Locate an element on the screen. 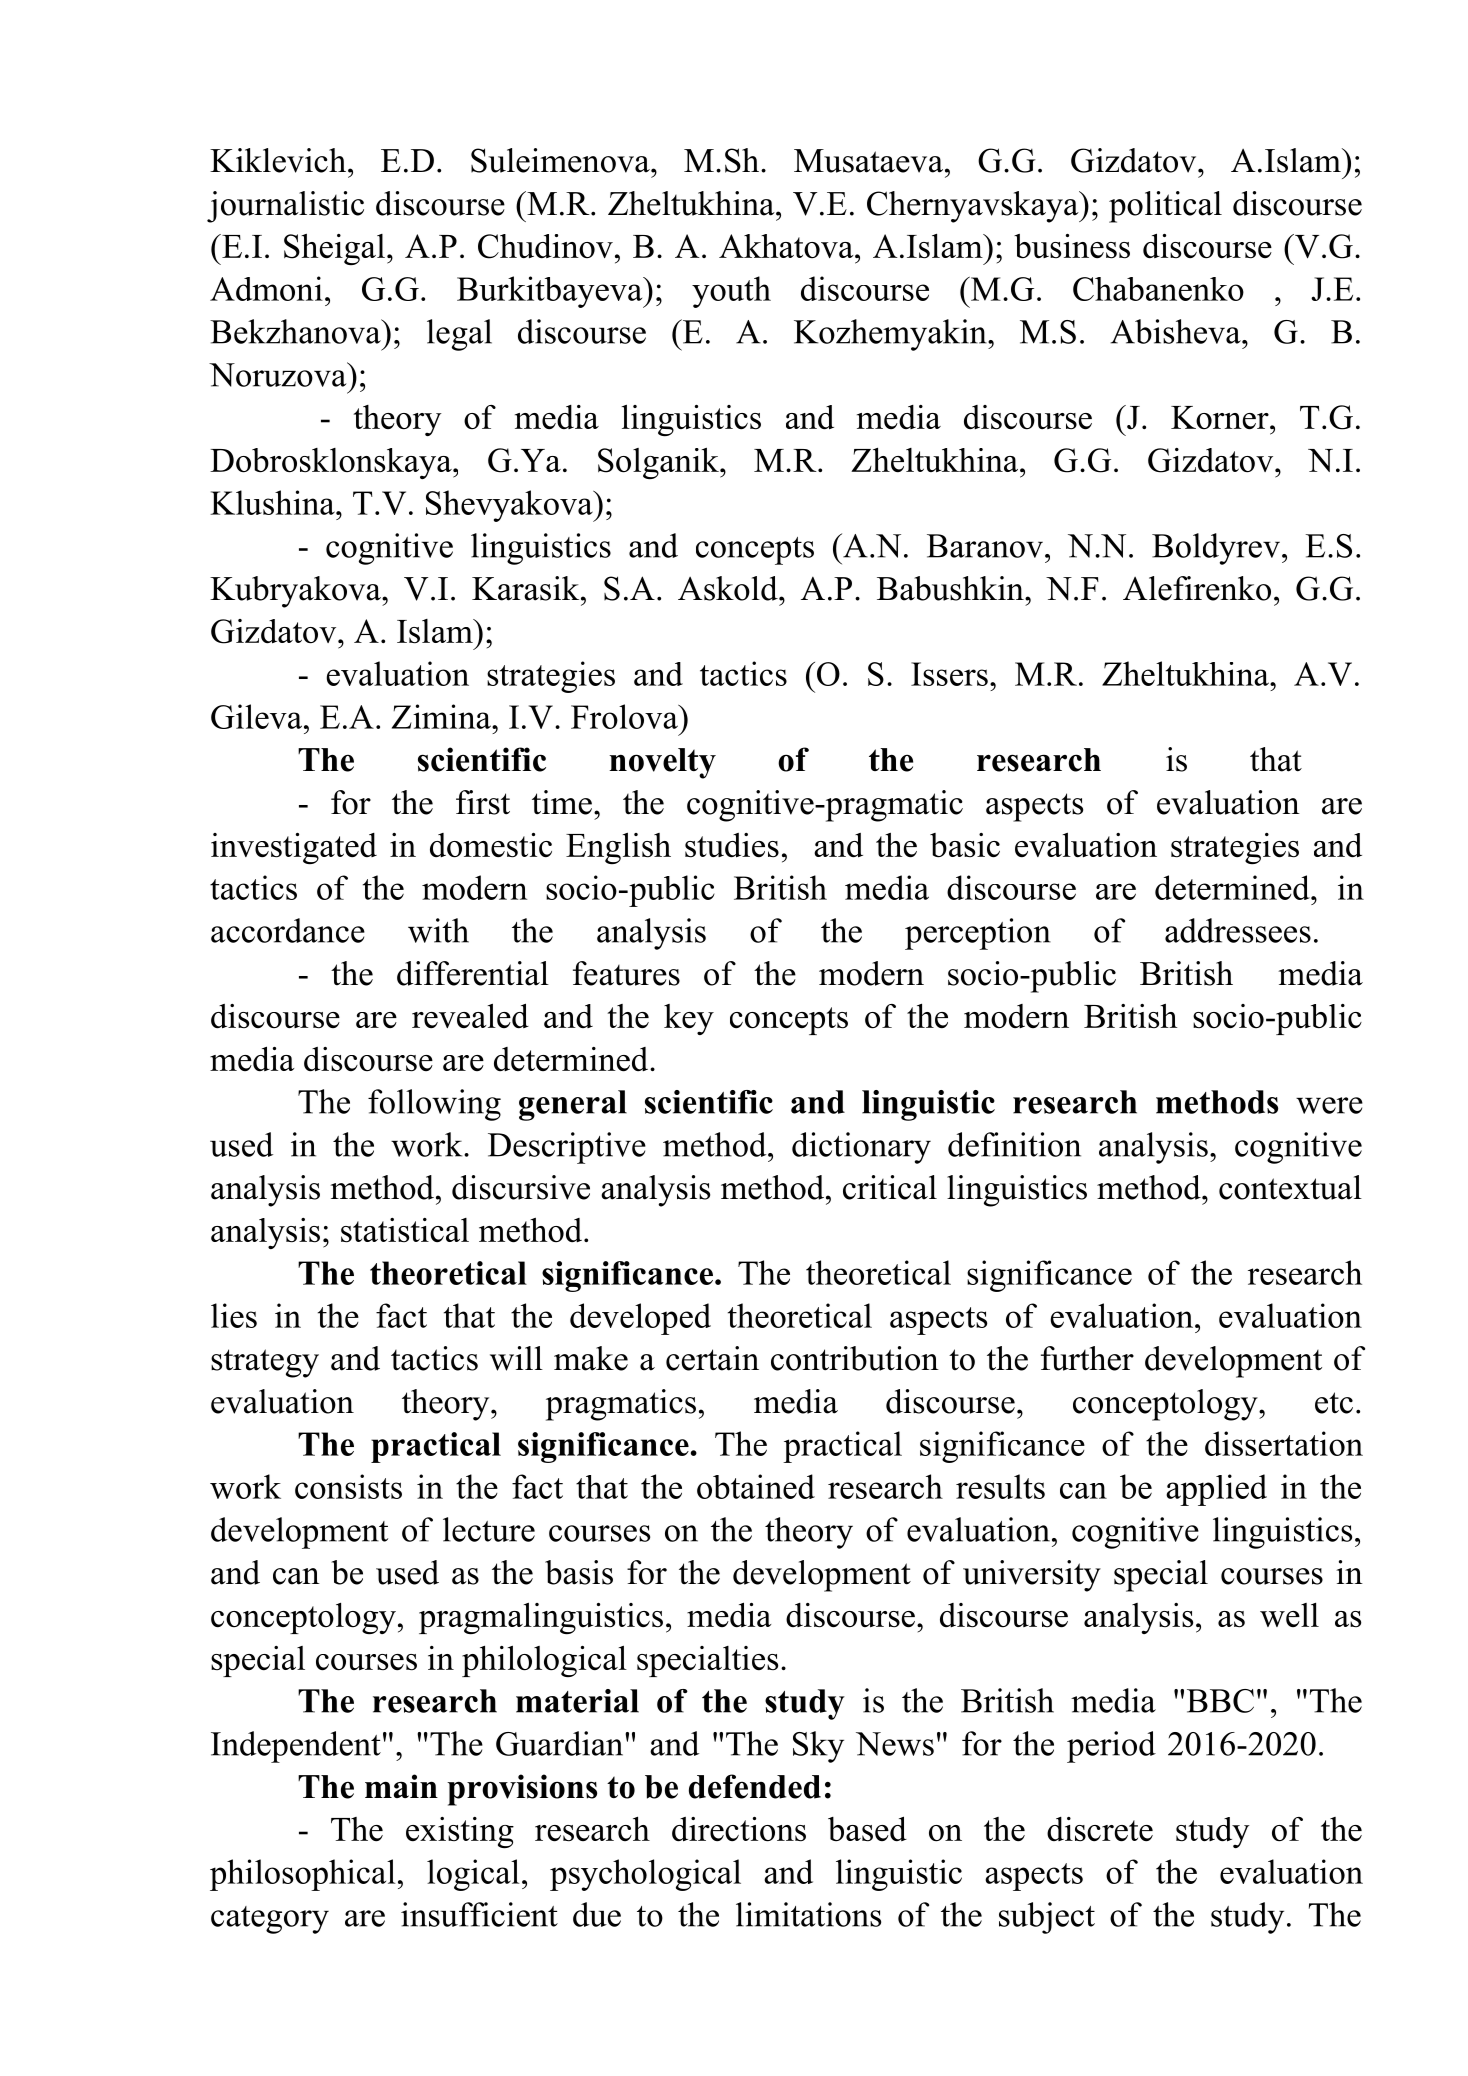 The image size is (1468, 2076). were is located at coordinates (1329, 1105).
